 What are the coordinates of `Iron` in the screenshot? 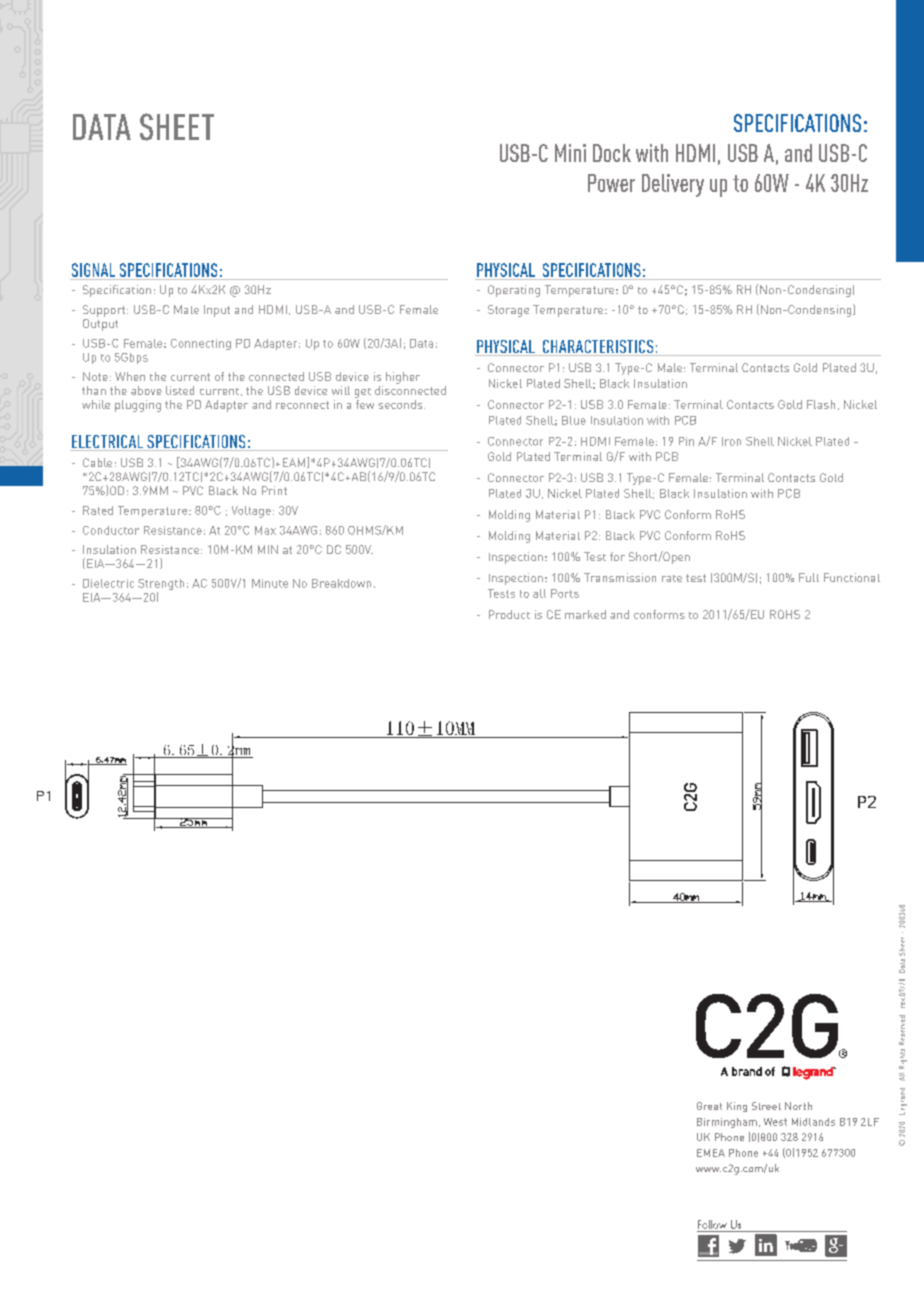 It's located at (731, 441).
